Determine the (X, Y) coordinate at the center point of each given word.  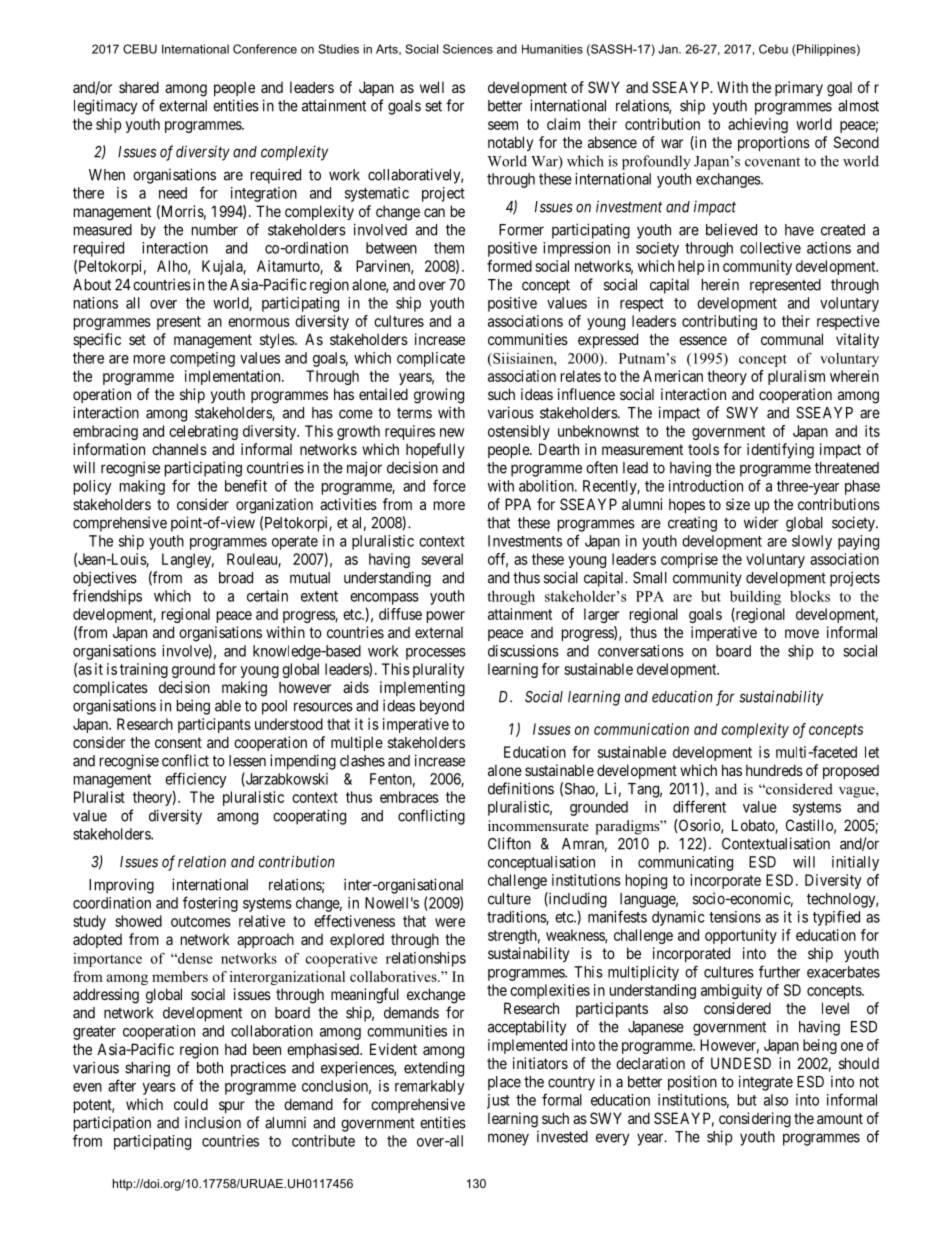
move (802, 633)
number (215, 230)
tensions (735, 917)
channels (179, 449)
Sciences (468, 49)
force (449, 485)
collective (770, 248)
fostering (210, 904)
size (738, 504)
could (191, 1104)
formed (509, 266)
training (144, 670)
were (450, 922)
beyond (442, 707)
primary (799, 88)
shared (139, 87)
